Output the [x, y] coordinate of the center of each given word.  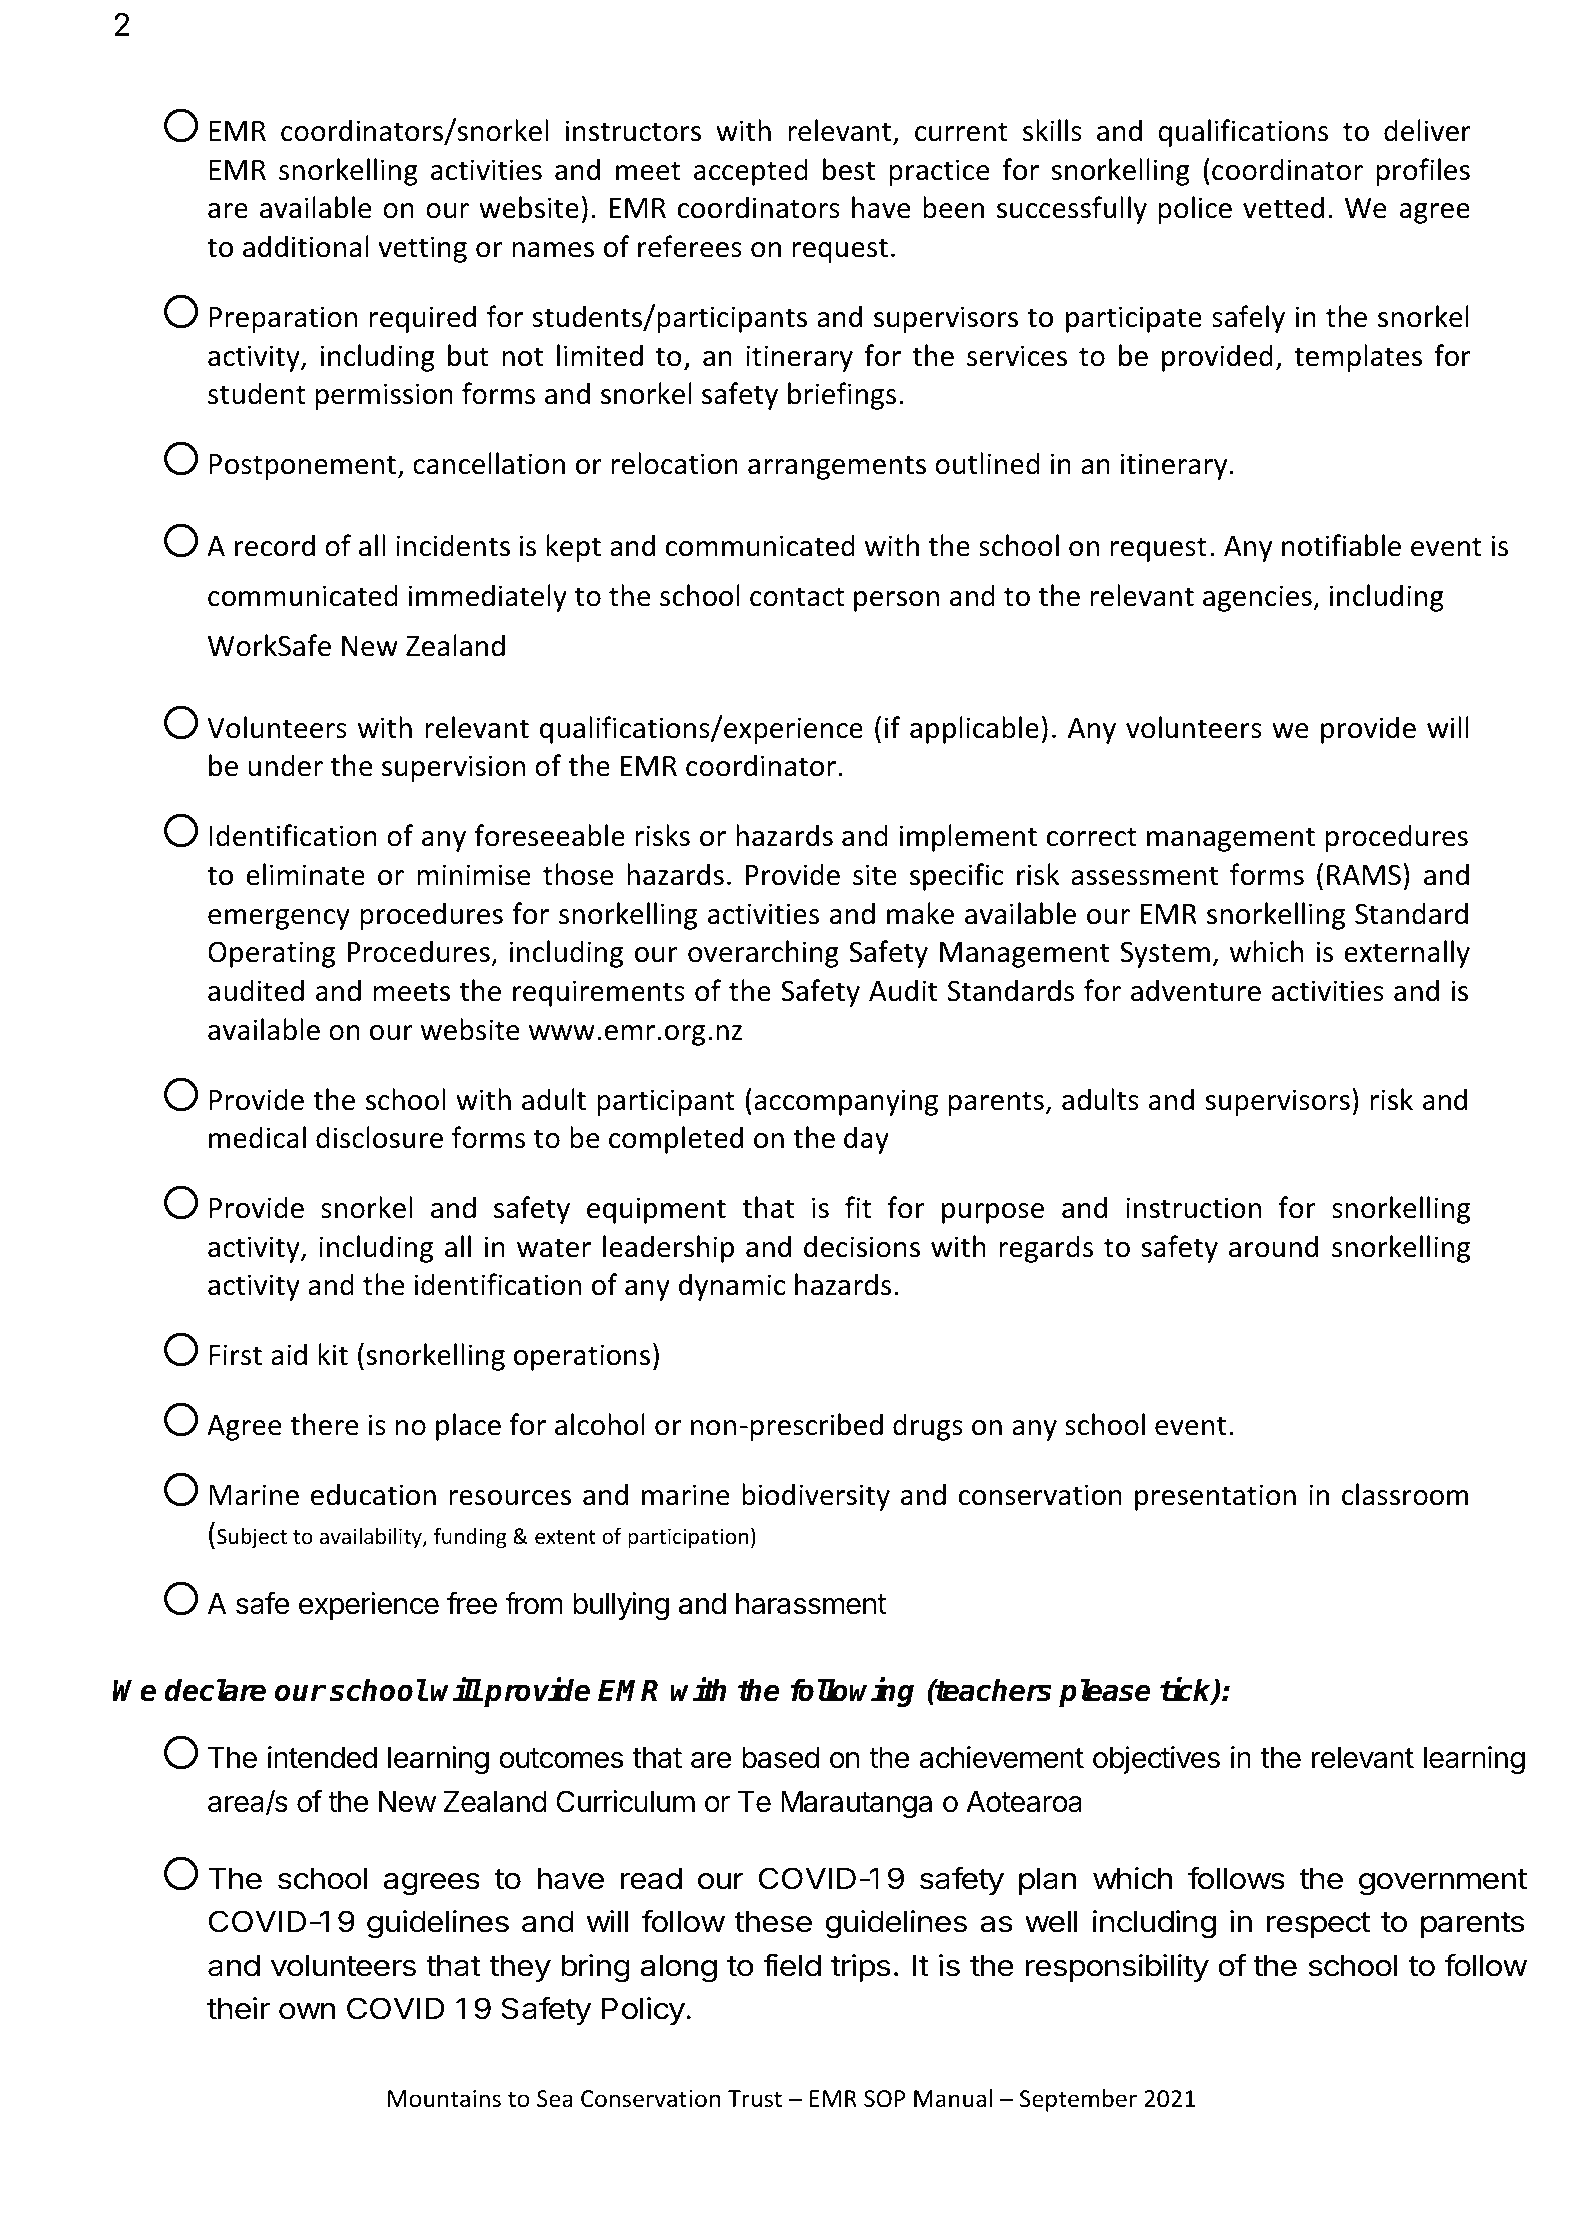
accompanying [846, 1102]
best [849, 169]
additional [306, 246]
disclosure [379, 1137]
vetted [1283, 207]
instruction [1193, 1208]
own [307, 2011]
